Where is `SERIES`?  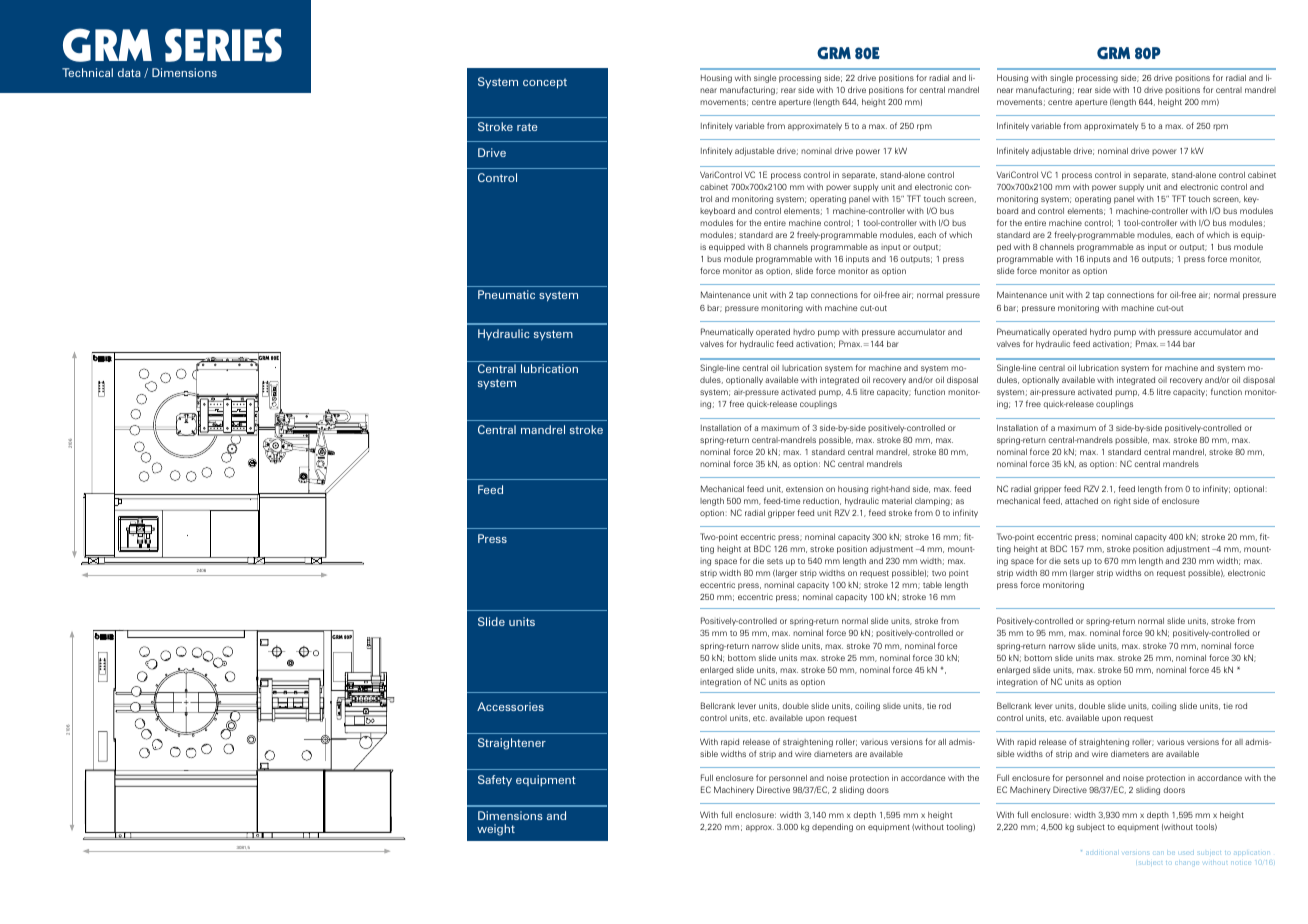
SERIES is located at coordinates (223, 45).
